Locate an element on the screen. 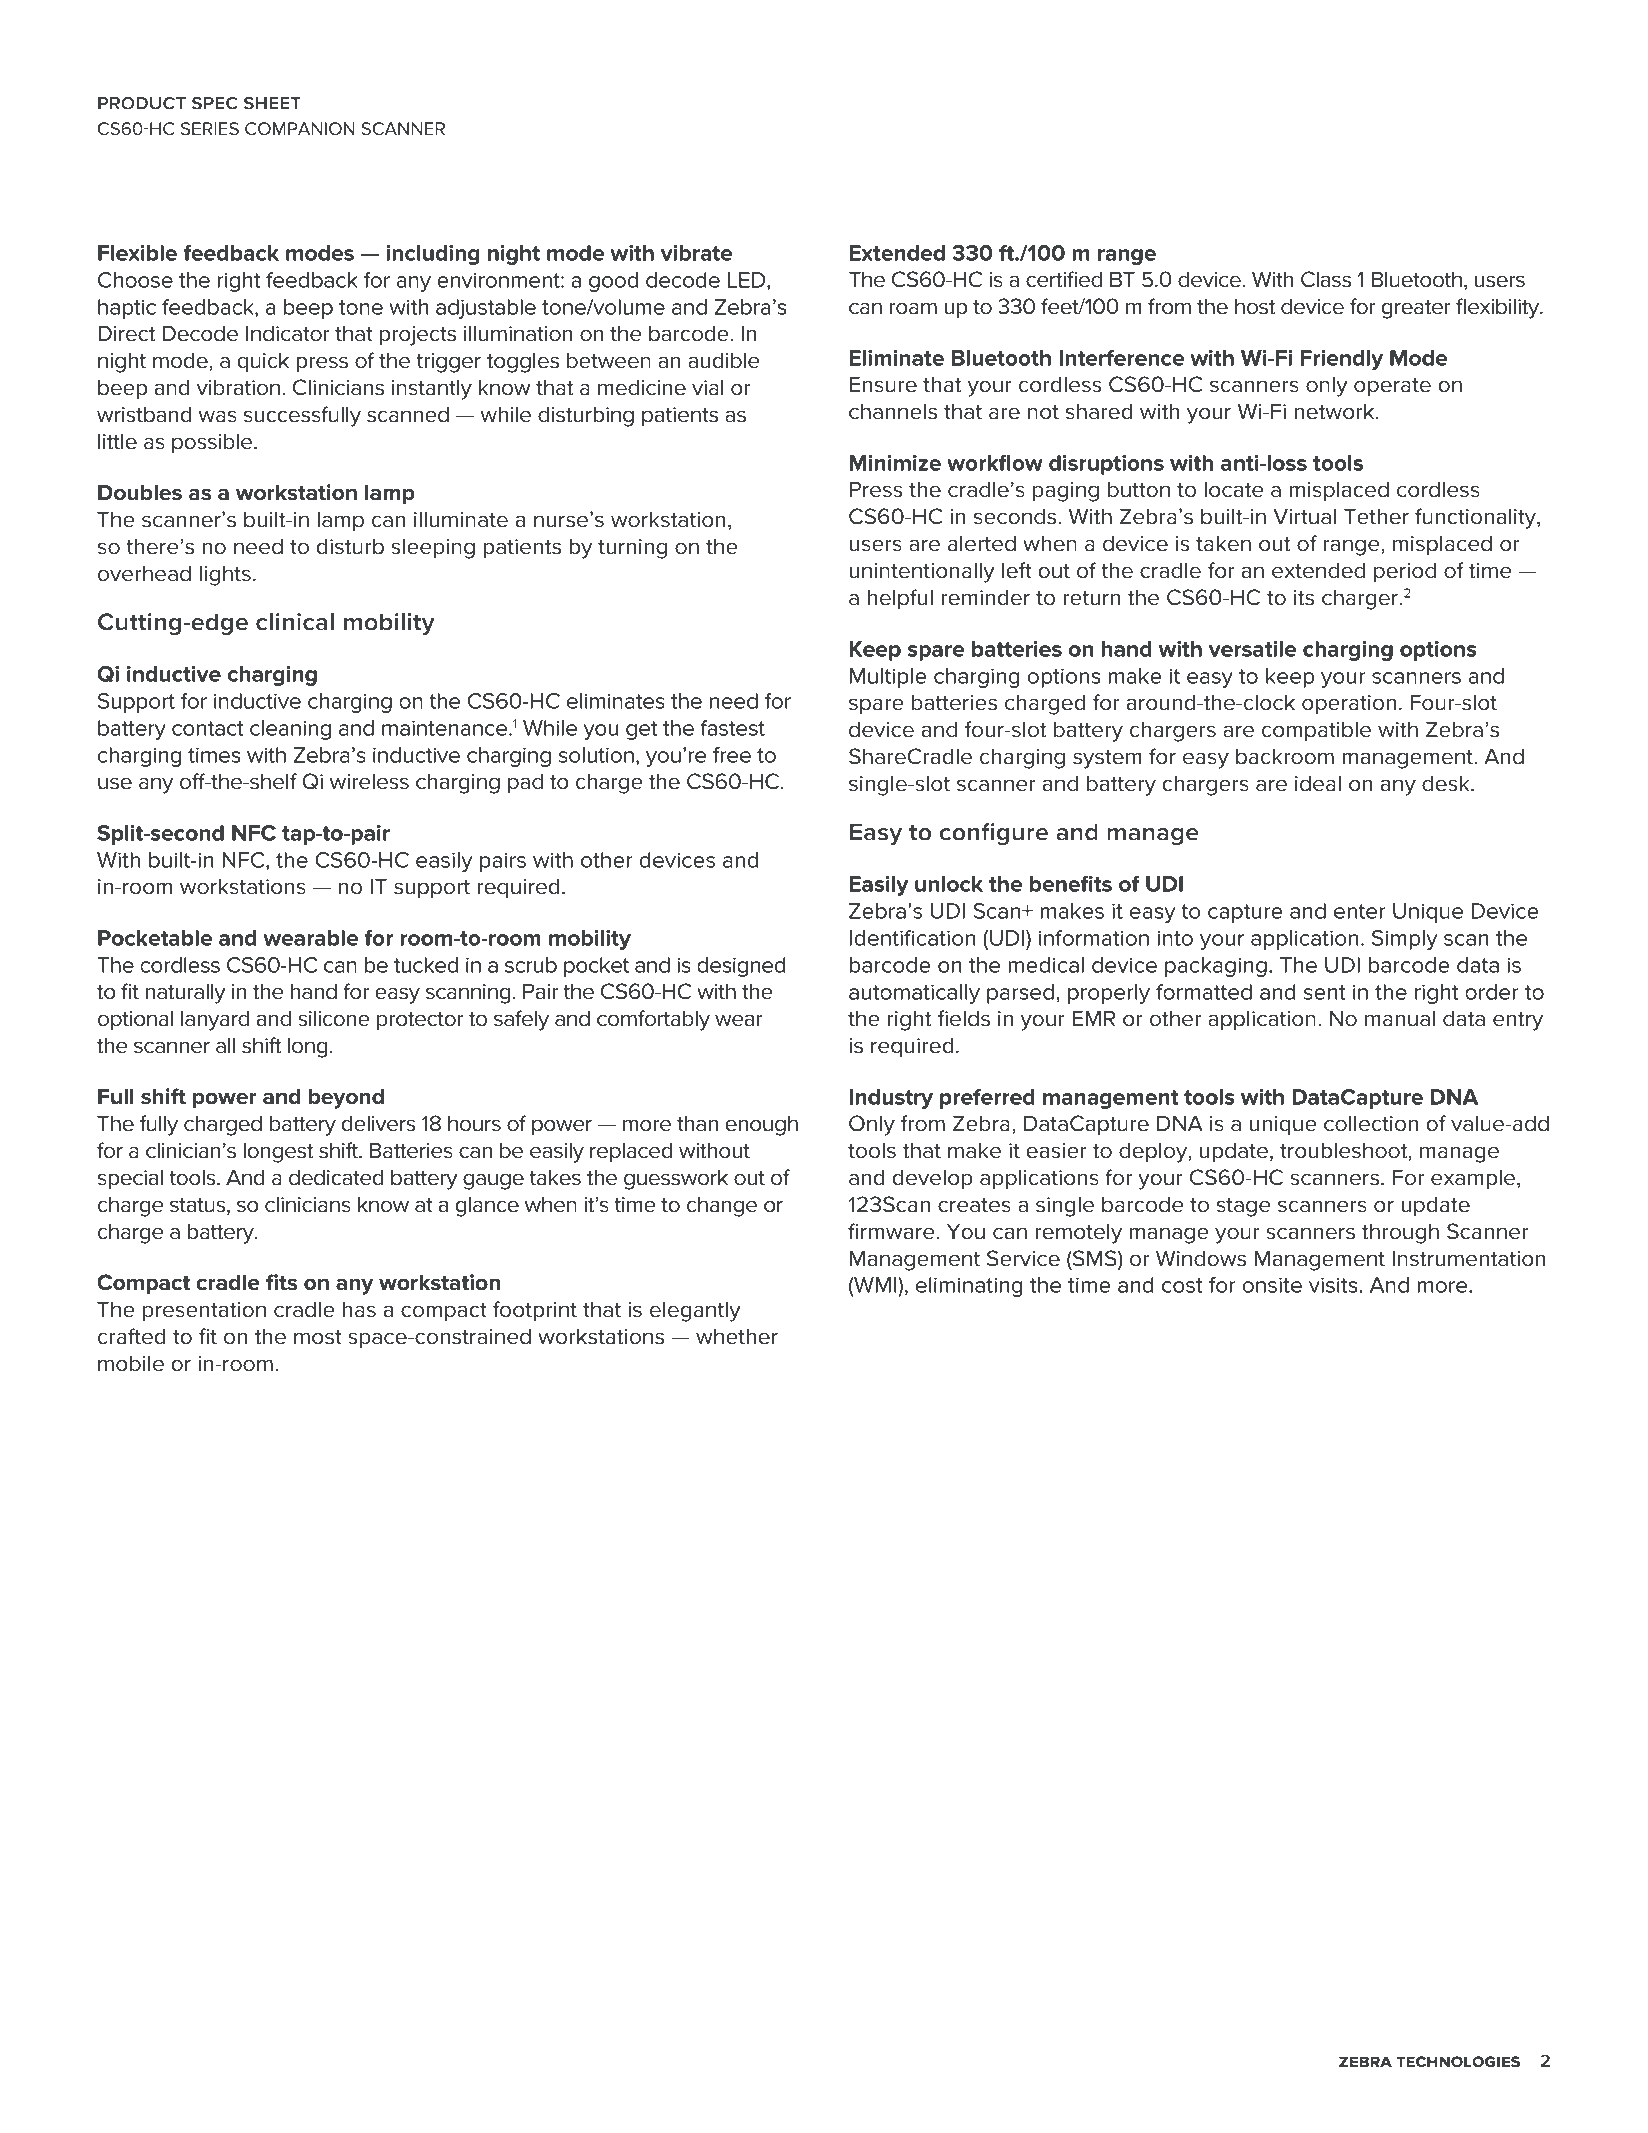  vibrate is located at coordinates (696, 253).
